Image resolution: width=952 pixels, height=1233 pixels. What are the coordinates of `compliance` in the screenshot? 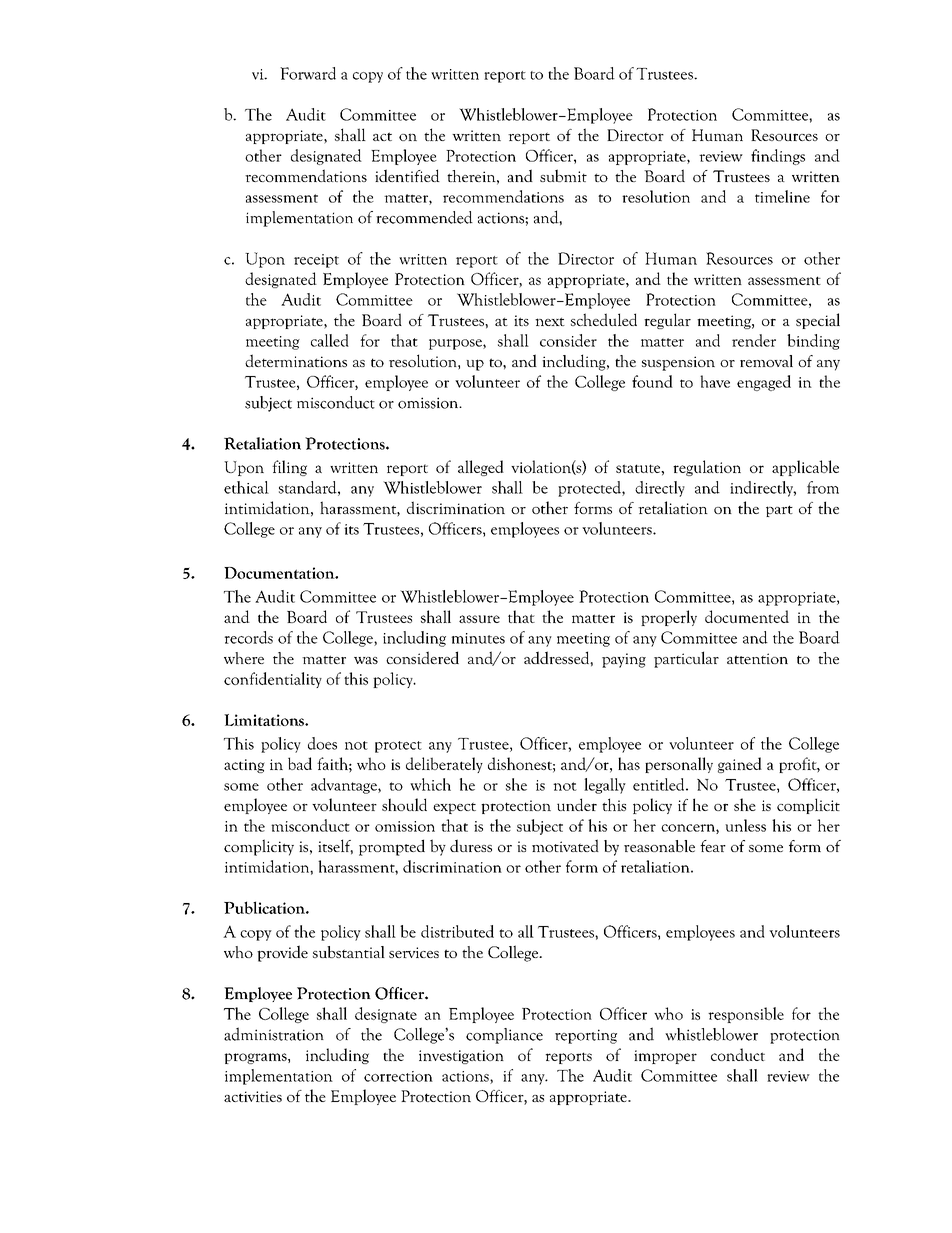 It's located at (504, 1036).
